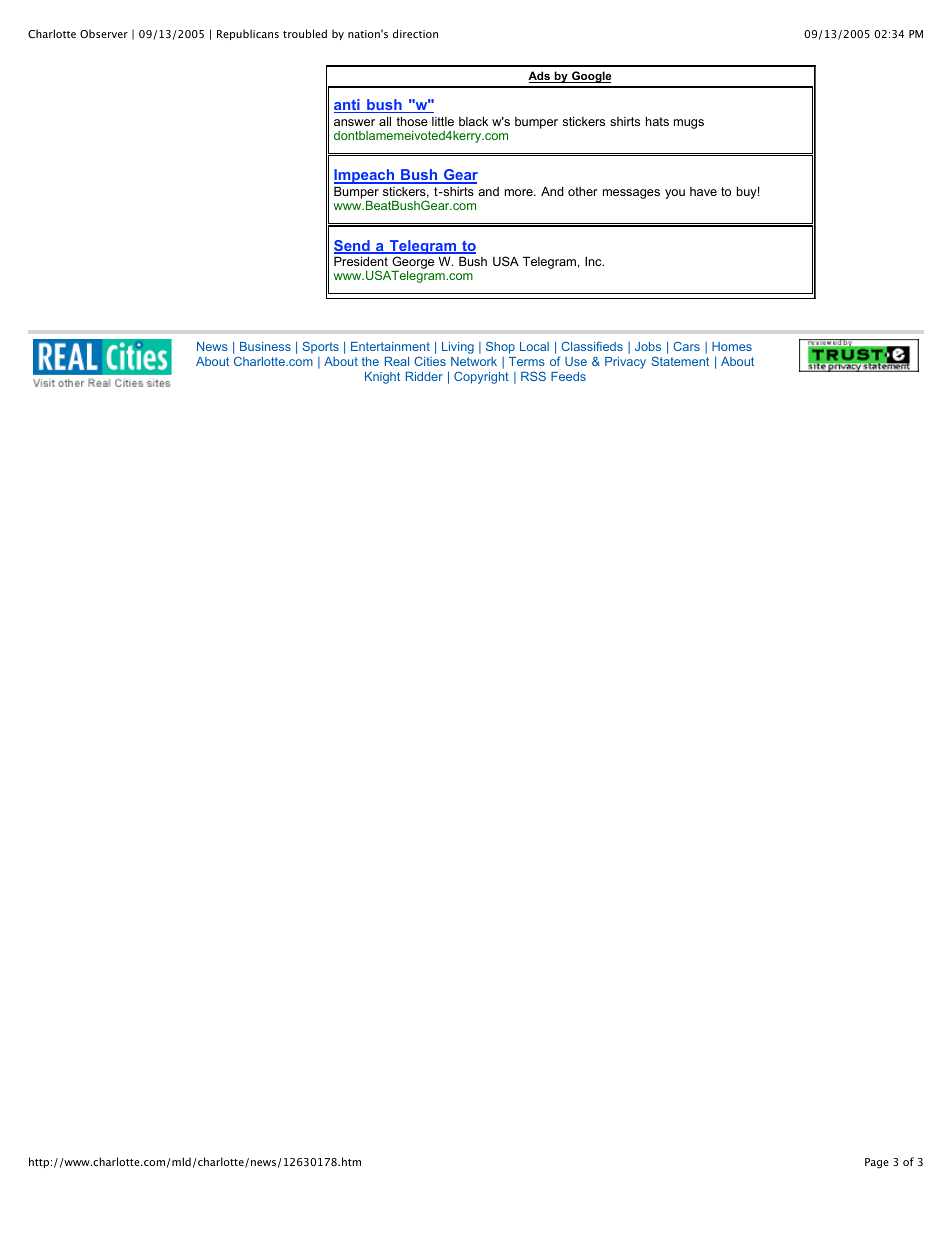  What do you see at coordinates (568, 376) in the screenshot?
I see `Feeds` at bounding box center [568, 376].
